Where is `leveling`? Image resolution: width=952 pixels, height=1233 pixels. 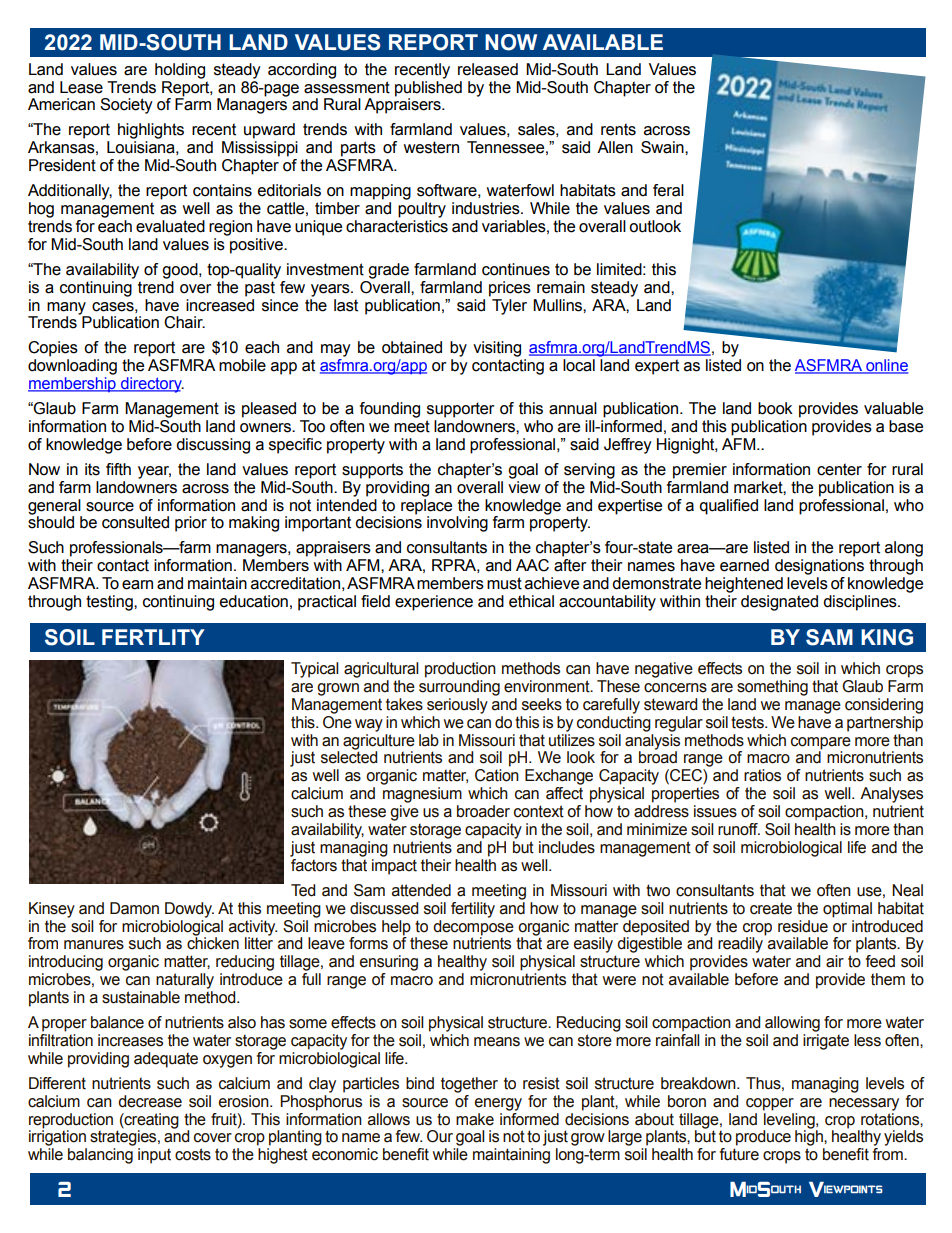 leveling is located at coordinates (790, 1119).
